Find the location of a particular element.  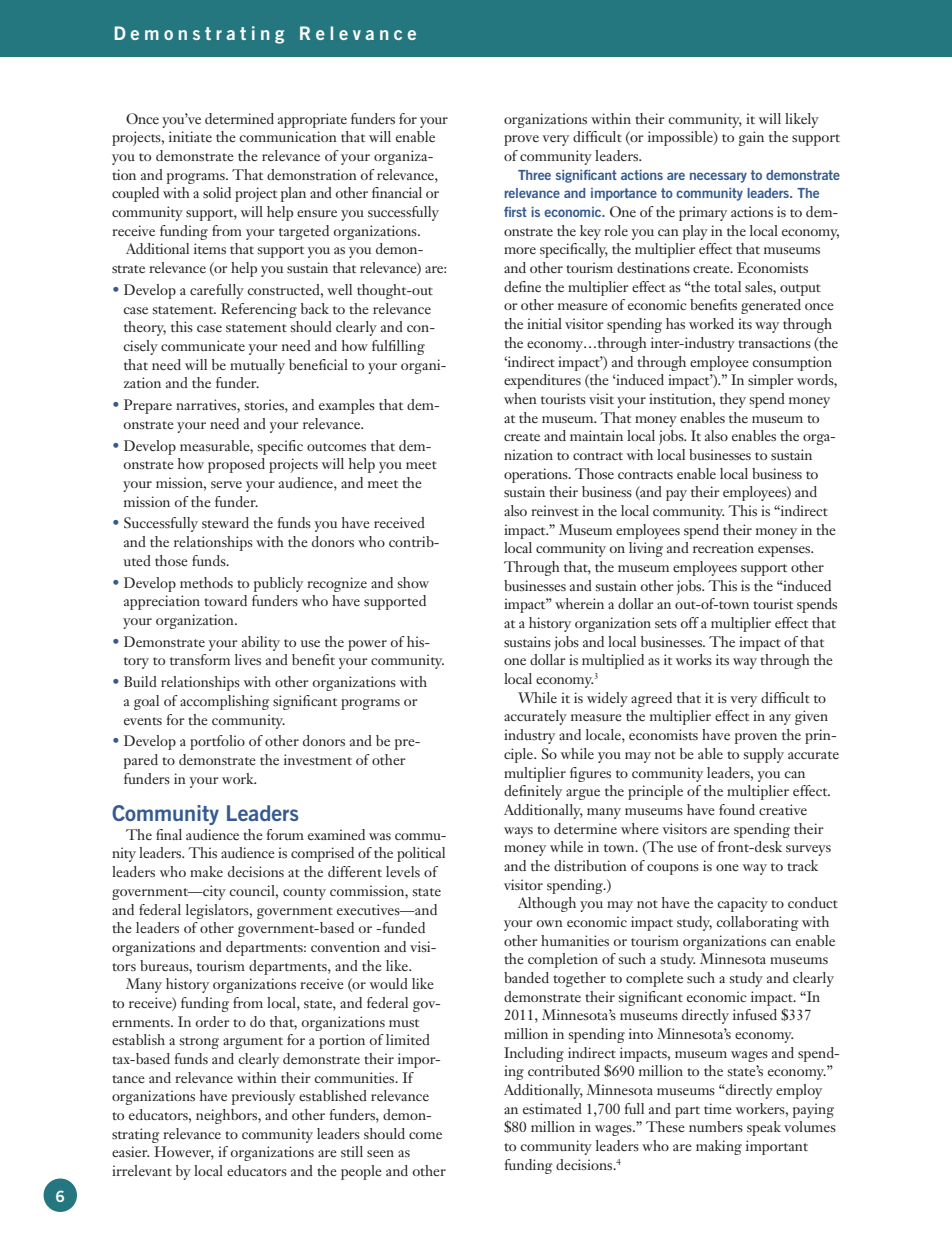

transform is located at coordinates (200, 659).
